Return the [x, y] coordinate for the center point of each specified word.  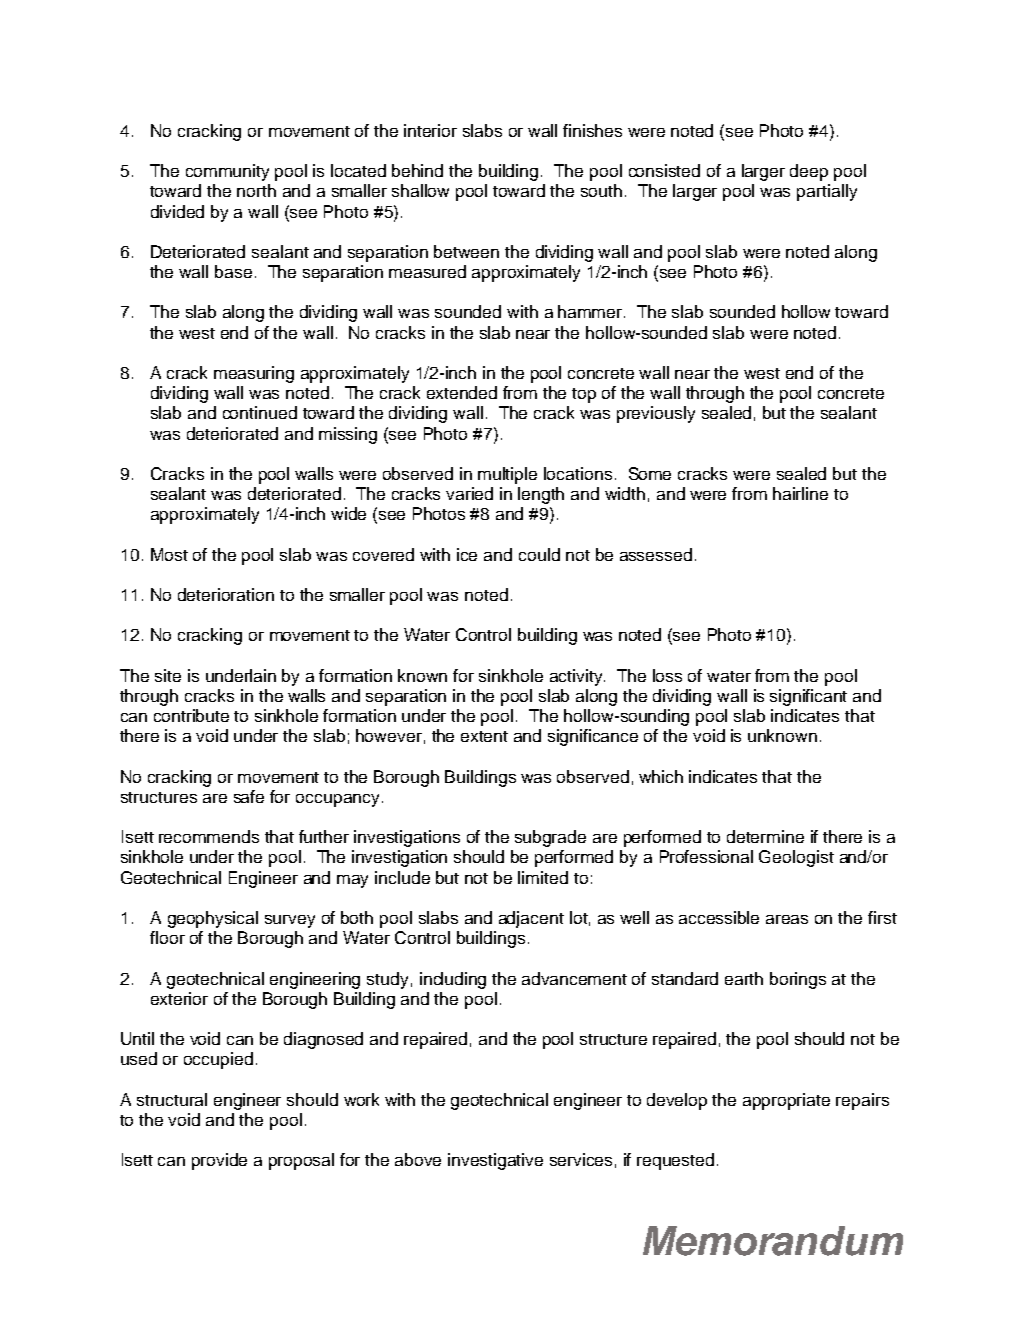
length [541, 495]
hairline [800, 493]
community [227, 172]
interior [430, 130]
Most [169, 554]
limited [543, 877]
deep [809, 172]
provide [219, 1161]
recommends [209, 836]
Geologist [796, 858]
